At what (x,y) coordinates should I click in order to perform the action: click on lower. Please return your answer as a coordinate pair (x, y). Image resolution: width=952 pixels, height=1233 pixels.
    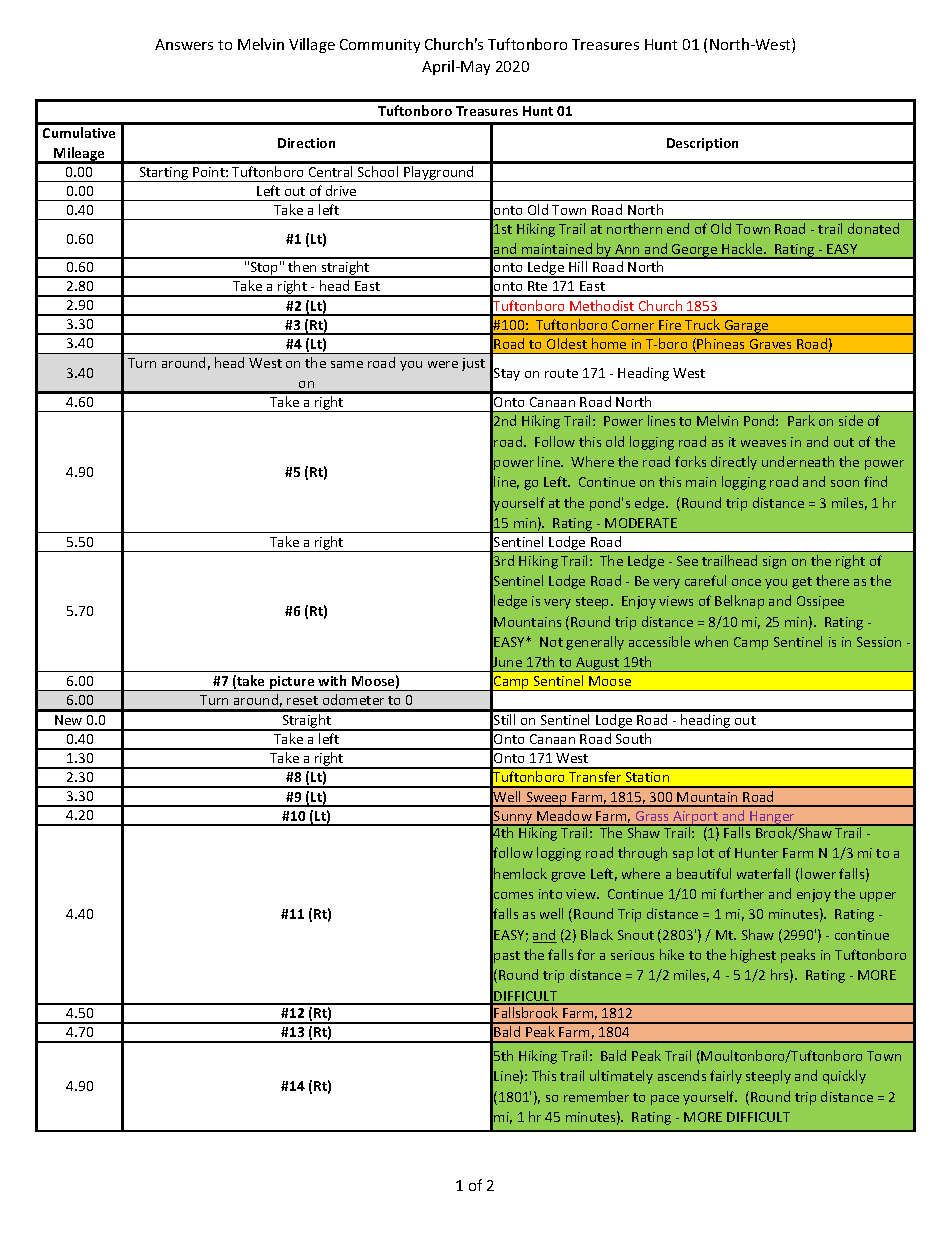
    Looking at the image, I should click on (818, 873).
